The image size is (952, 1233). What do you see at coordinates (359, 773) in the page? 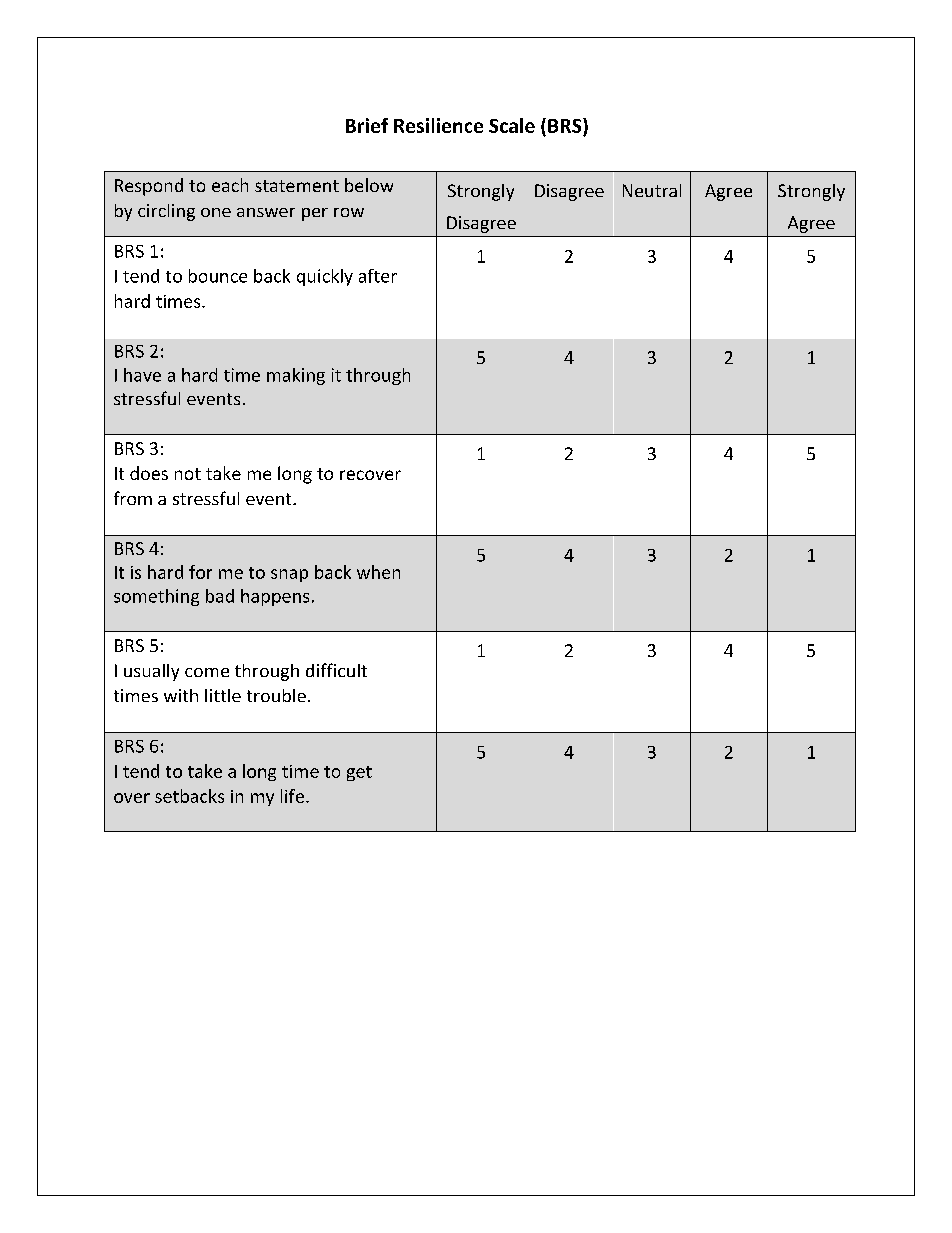
I see `get` at bounding box center [359, 773].
